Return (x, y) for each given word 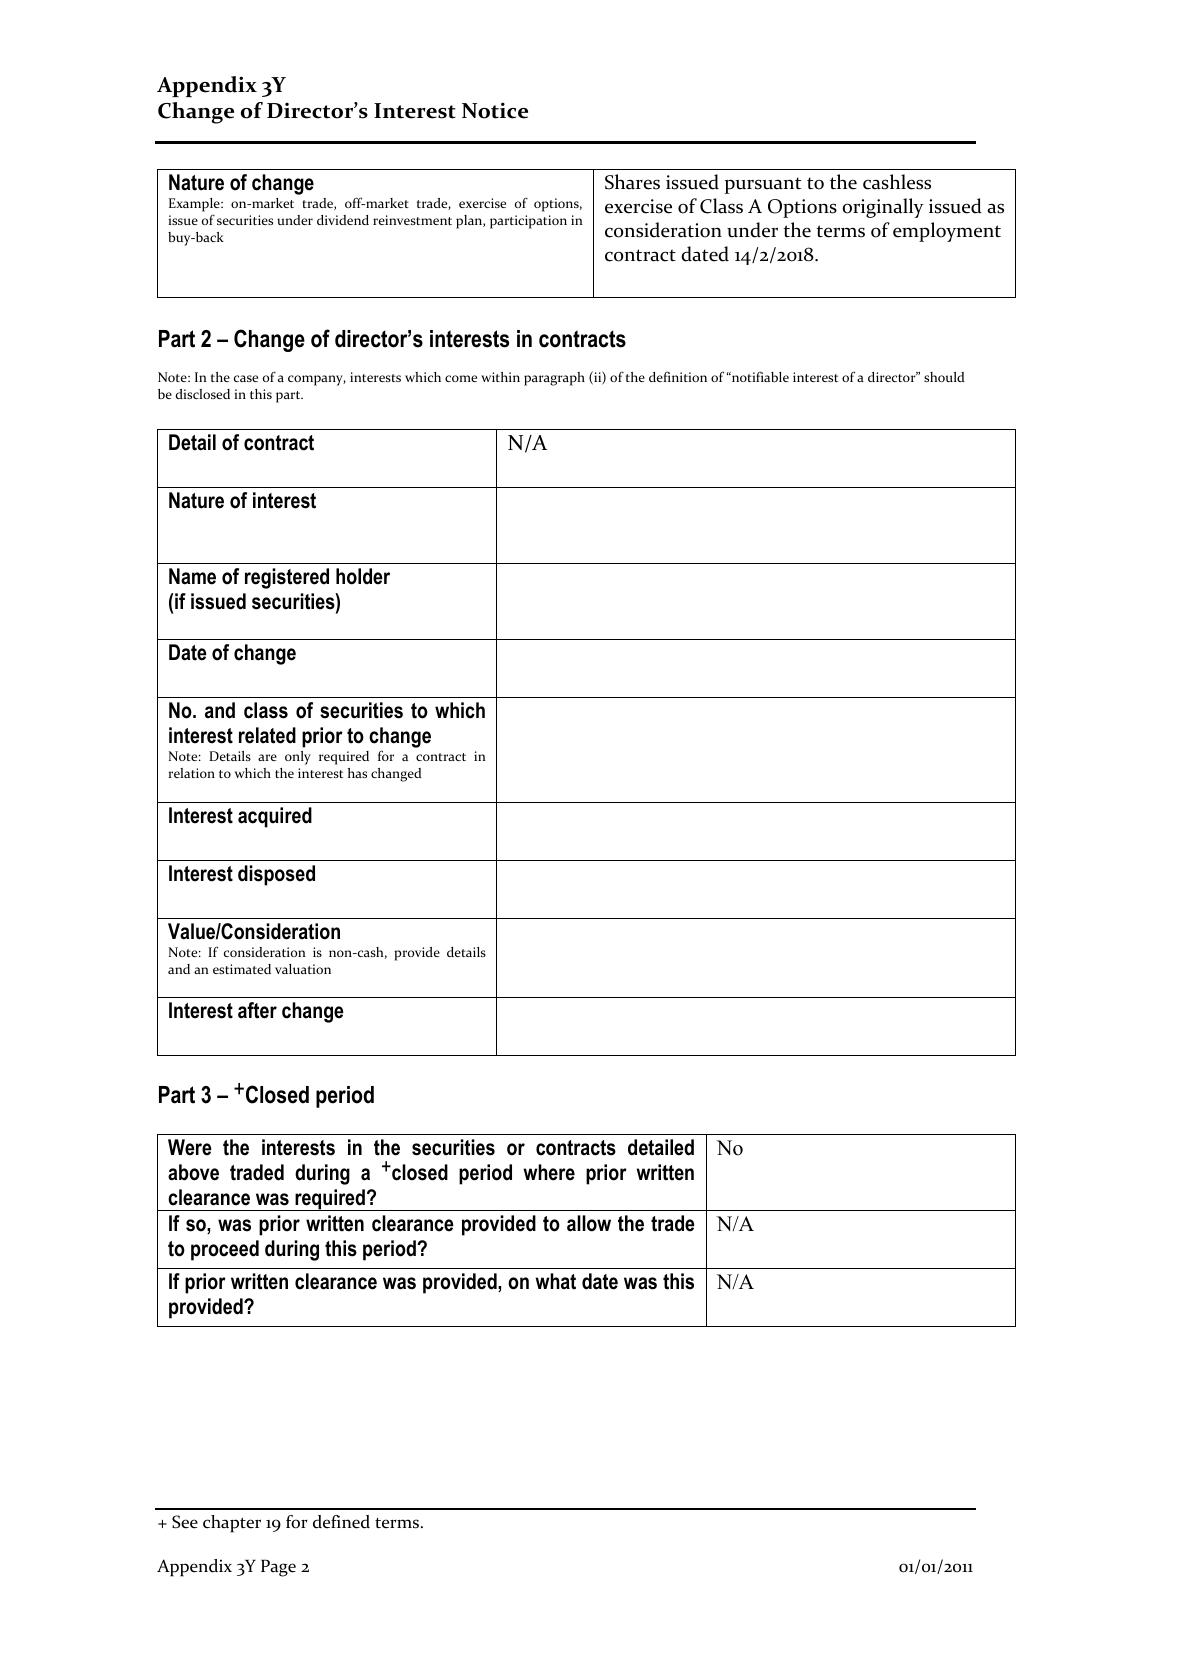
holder (363, 576)
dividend (343, 220)
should (944, 377)
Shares (632, 182)
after (257, 1010)
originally (883, 208)
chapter (232, 1524)
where (549, 1172)
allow (589, 1223)
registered (287, 578)
